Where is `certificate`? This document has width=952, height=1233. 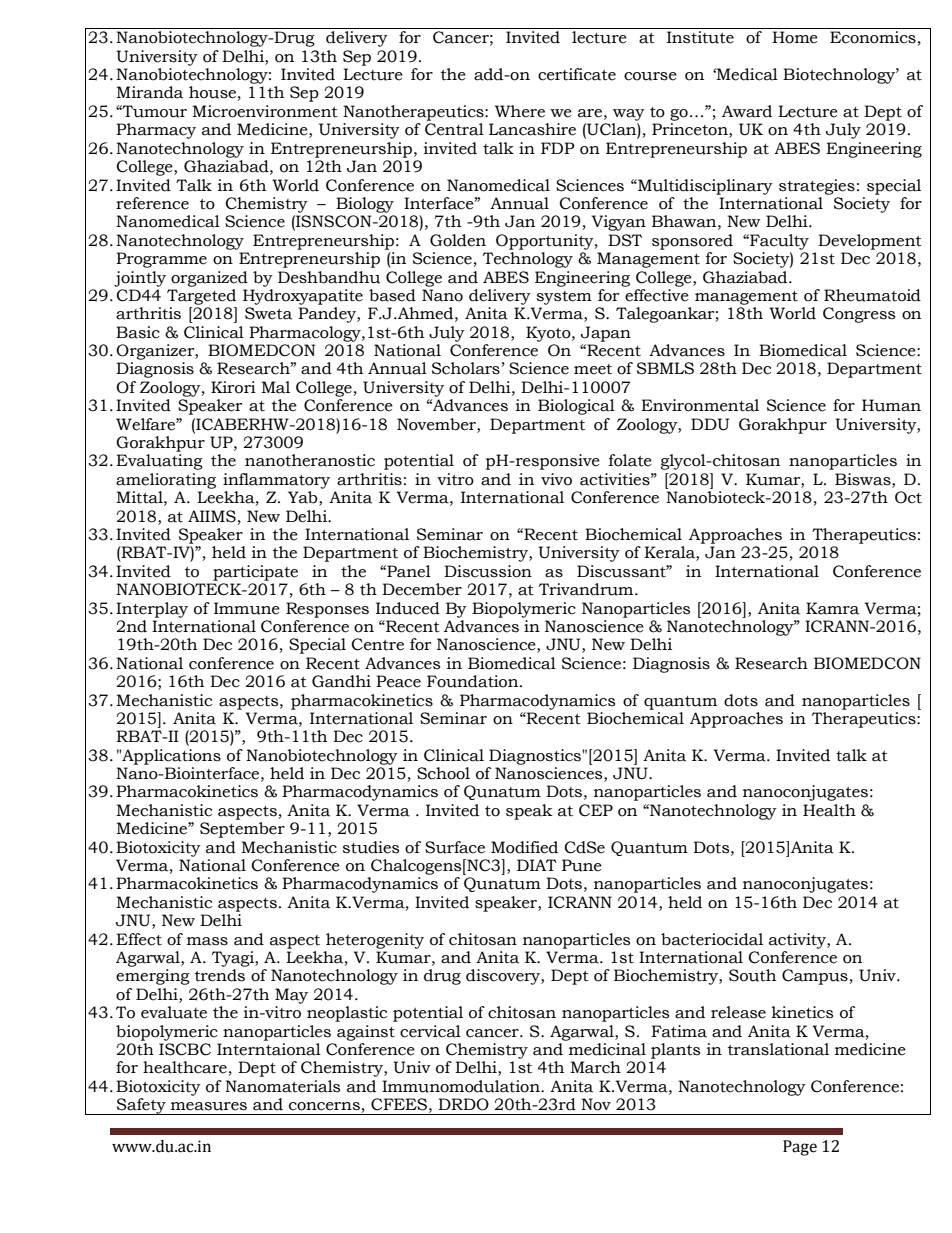
certificate is located at coordinates (577, 74).
